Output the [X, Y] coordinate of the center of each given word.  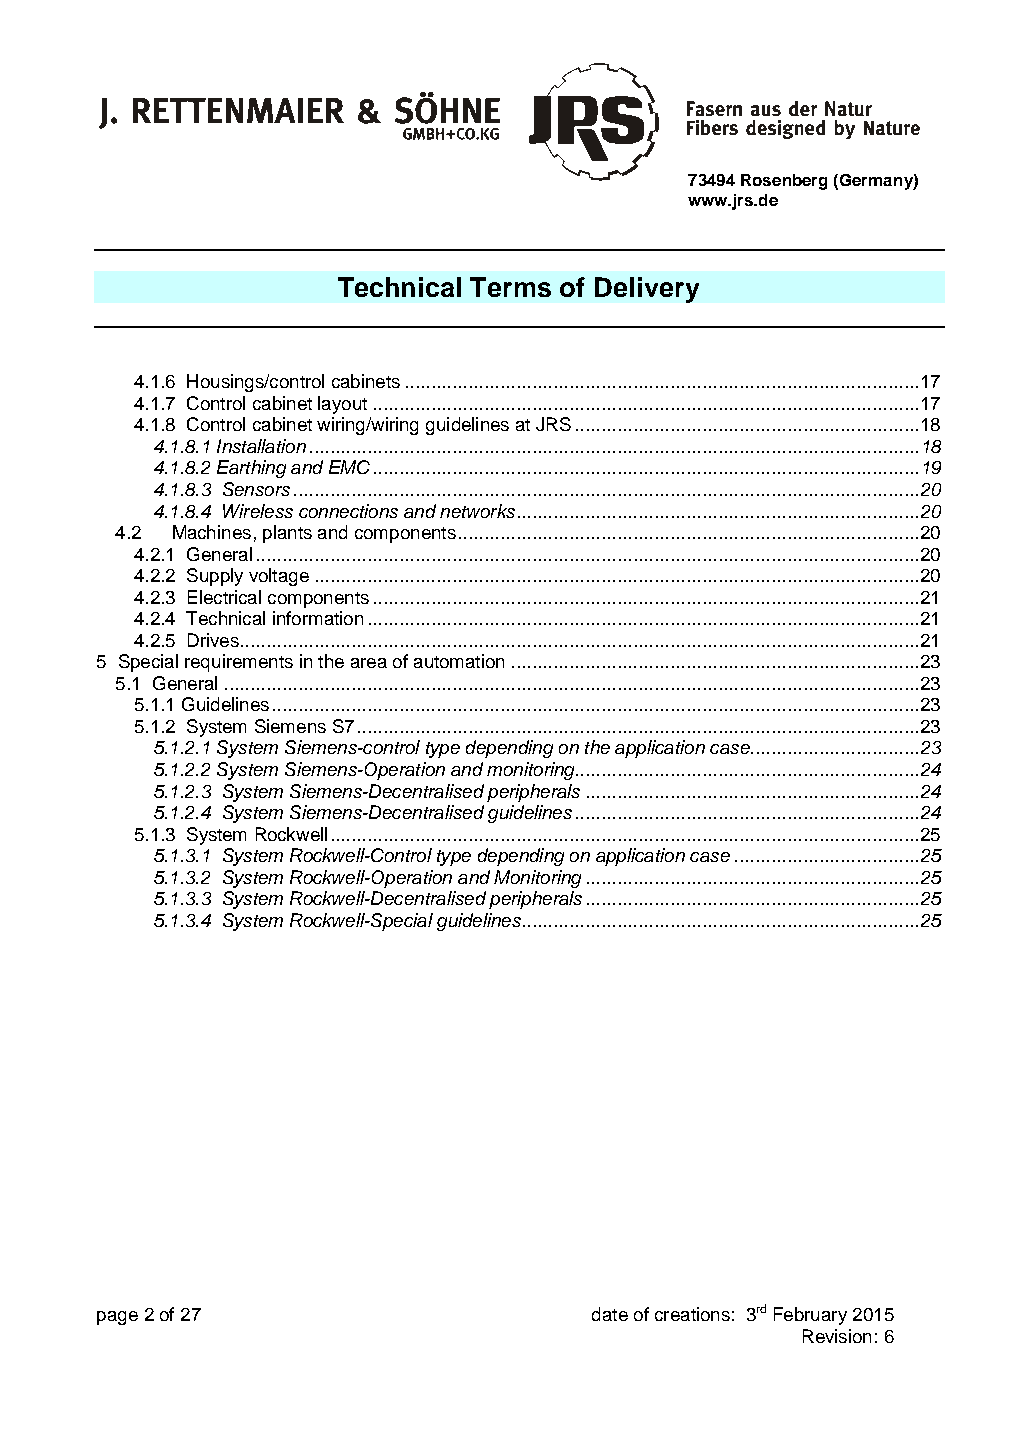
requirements [239, 663]
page [117, 1318]
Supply [215, 577]
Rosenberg [784, 182]
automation [459, 661]
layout [342, 405]
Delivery [647, 290]
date [610, 1314]
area [369, 663]
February [810, 1316]
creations [692, 1314]
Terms [510, 287]
